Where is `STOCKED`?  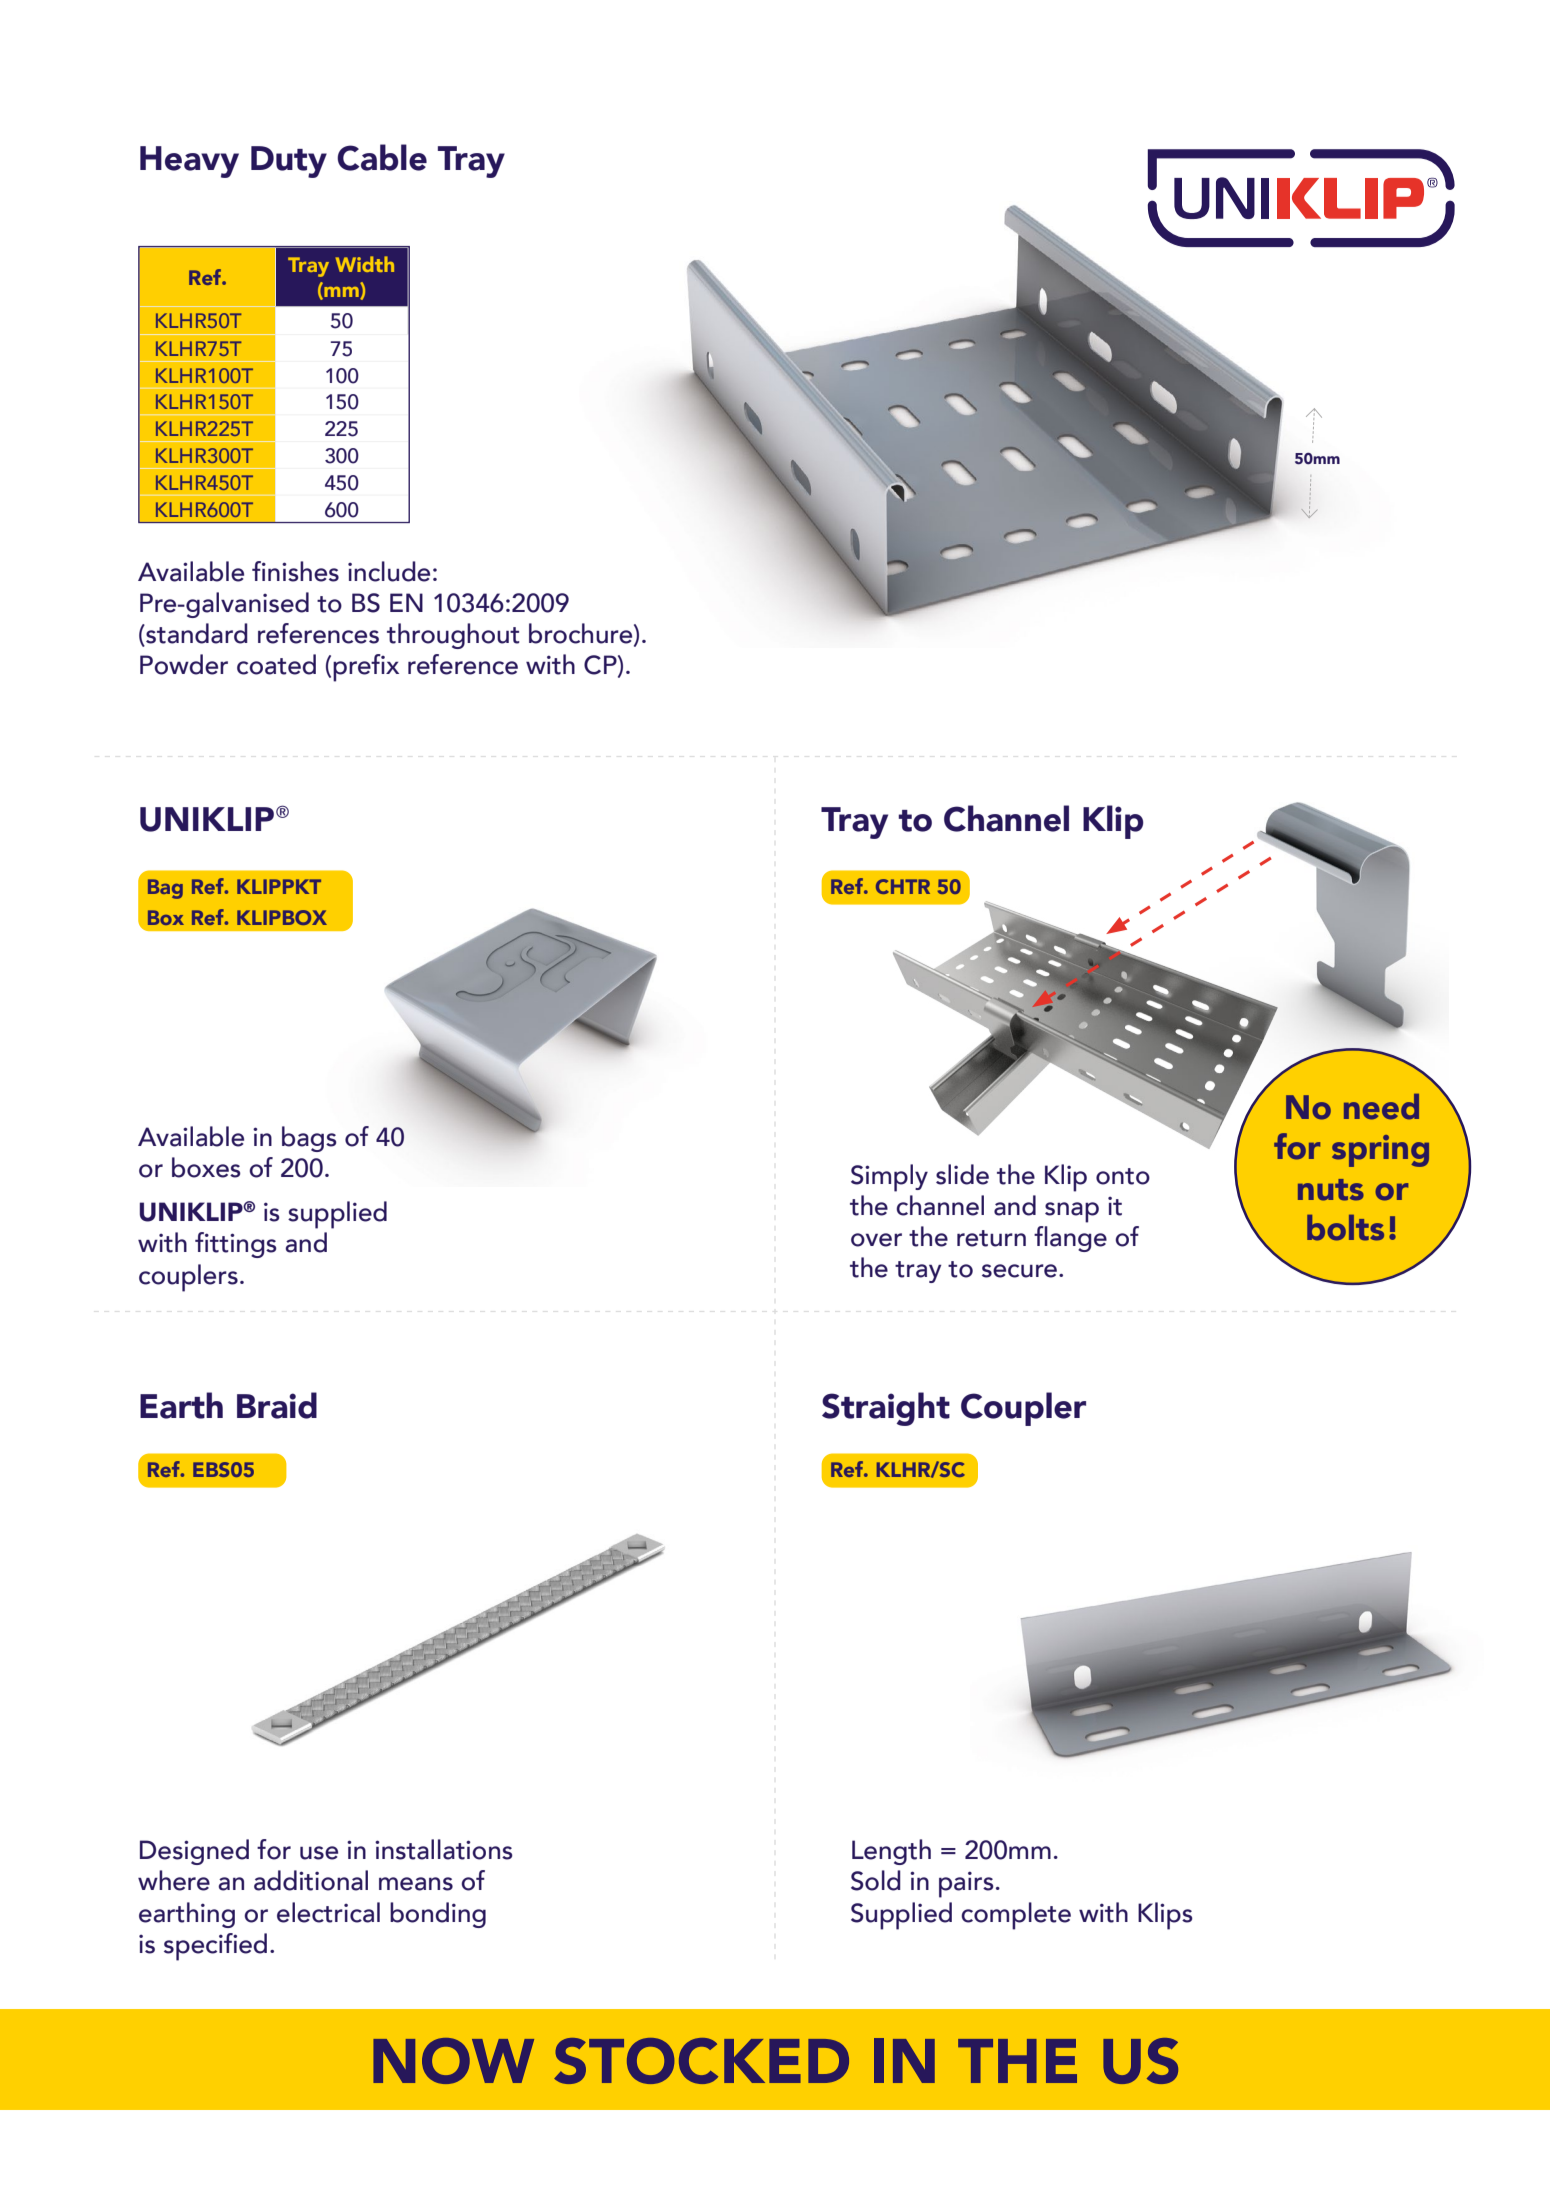 STOCKED is located at coordinates (701, 2061).
